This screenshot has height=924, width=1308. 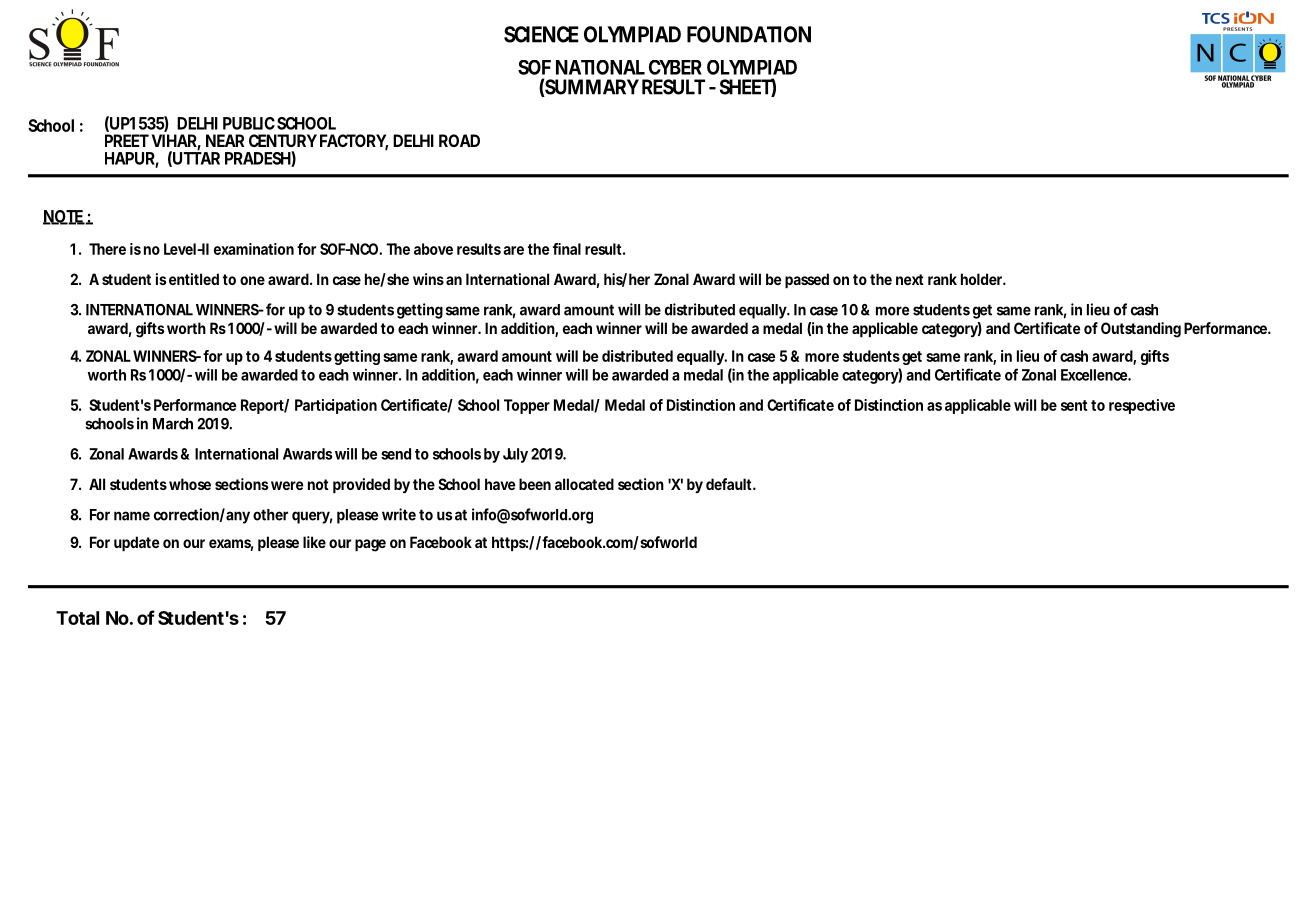 I want to click on CYBER, so click(x=675, y=67).
